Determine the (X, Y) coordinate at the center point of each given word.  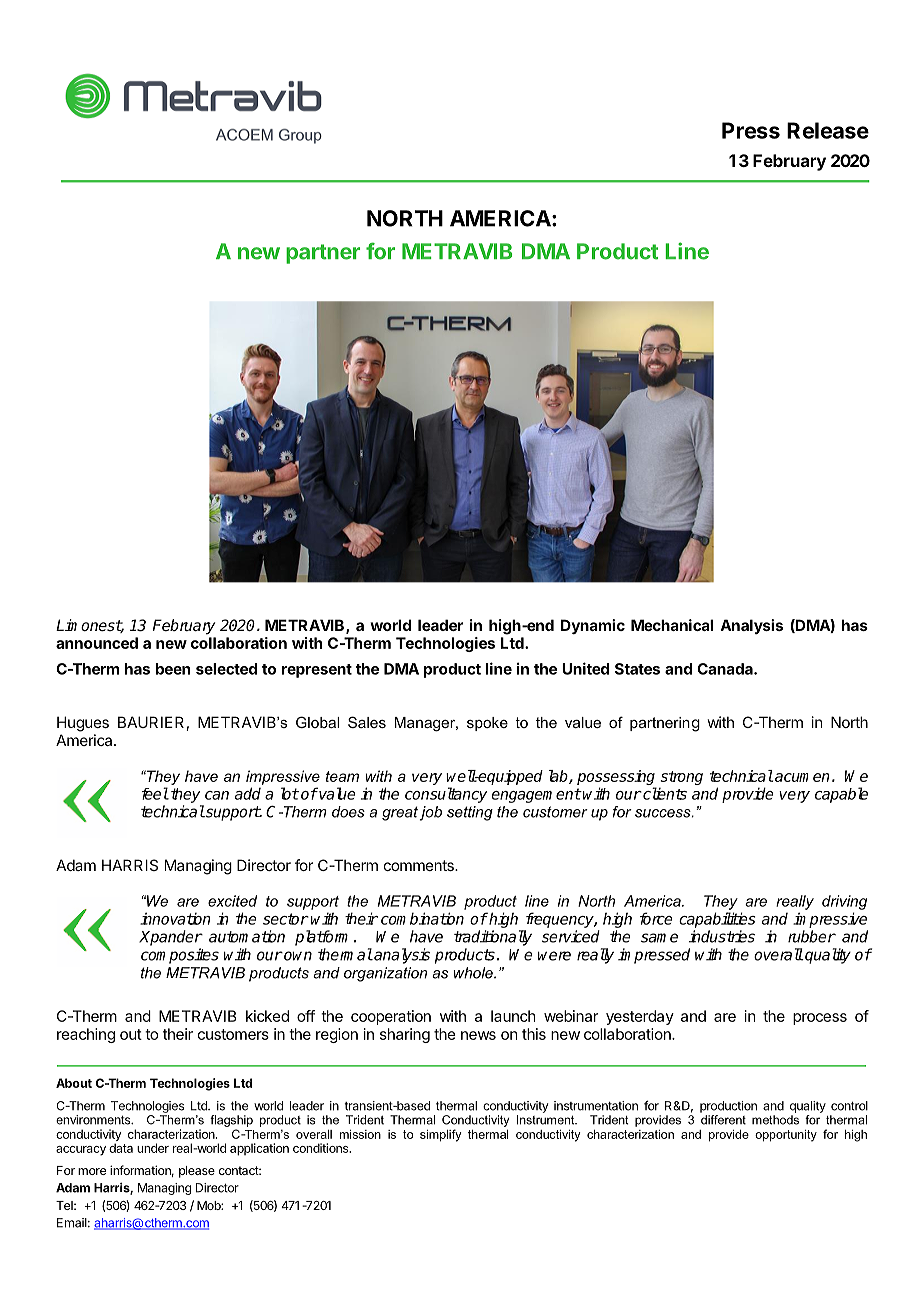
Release (828, 130)
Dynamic (593, 626)
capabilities (717, 920)
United (585, 668)
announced (97, 643)
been (173, 669)
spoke (487, 724)
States (637, 669)
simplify (440, 1135)
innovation (175, 918)
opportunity (786, 1136)
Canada (726, 669)
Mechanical (672, 625)
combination (422, 918)
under (153, 1148)
